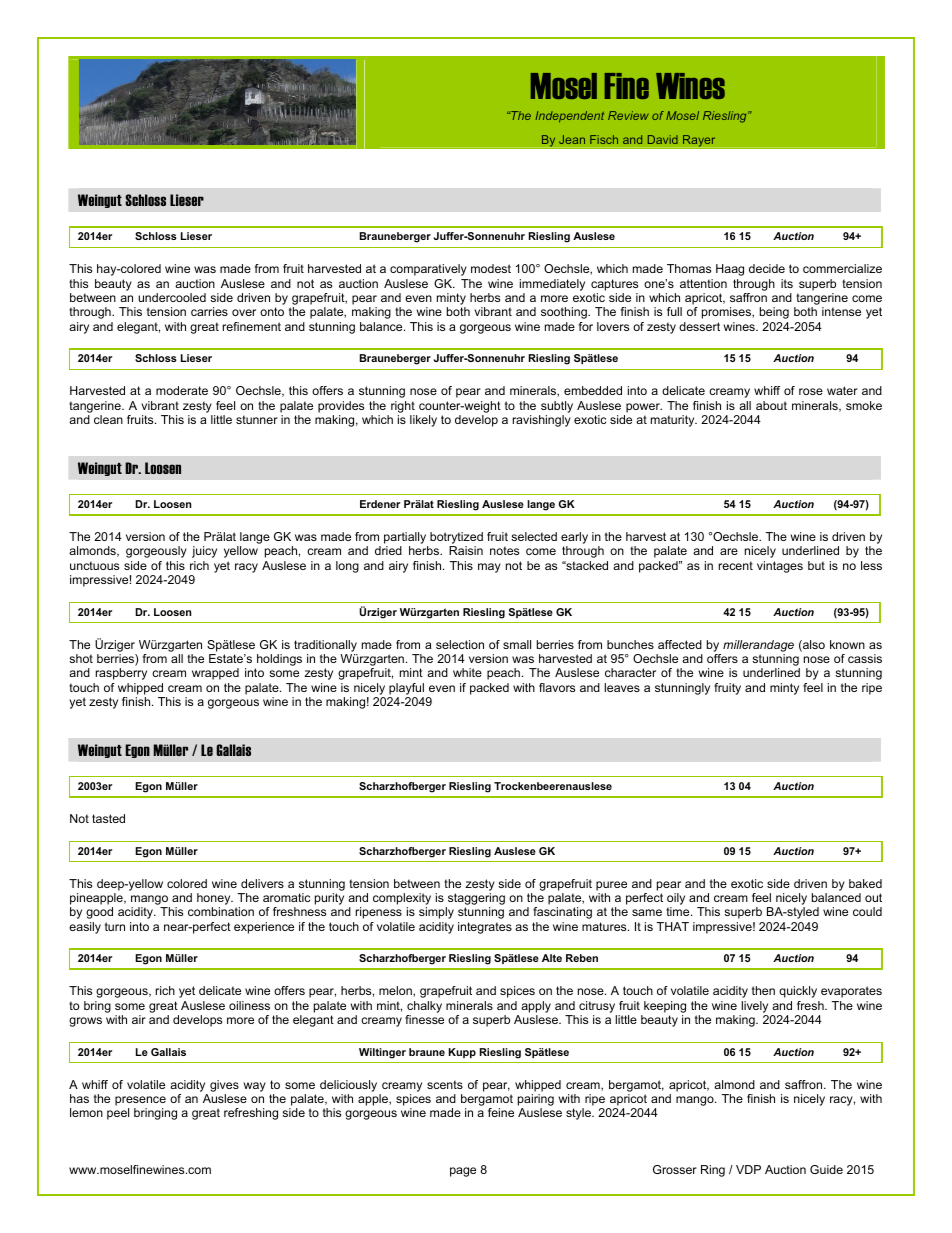 The height and width of the screenshot is (1233, 952). I want to click on Guide, so click(826, 1169).
